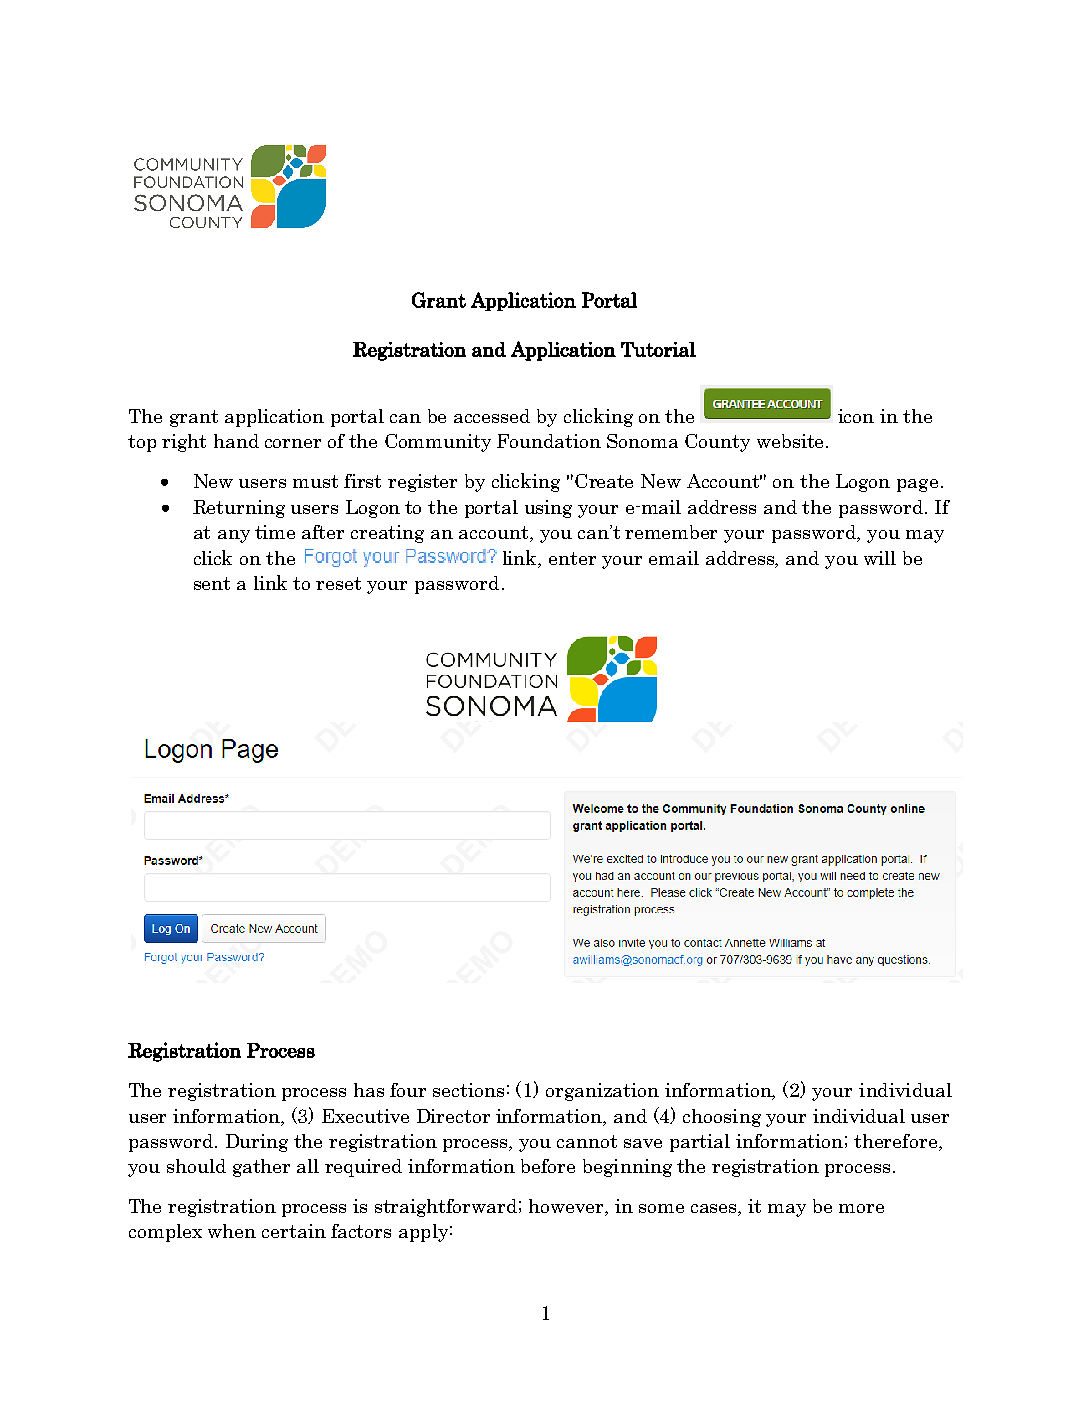 The width and height of the image is (1091, 1412). What do you see at coordinates (468, 1090) in the image?
I see `sections` at bounding box center [468, 1090].
